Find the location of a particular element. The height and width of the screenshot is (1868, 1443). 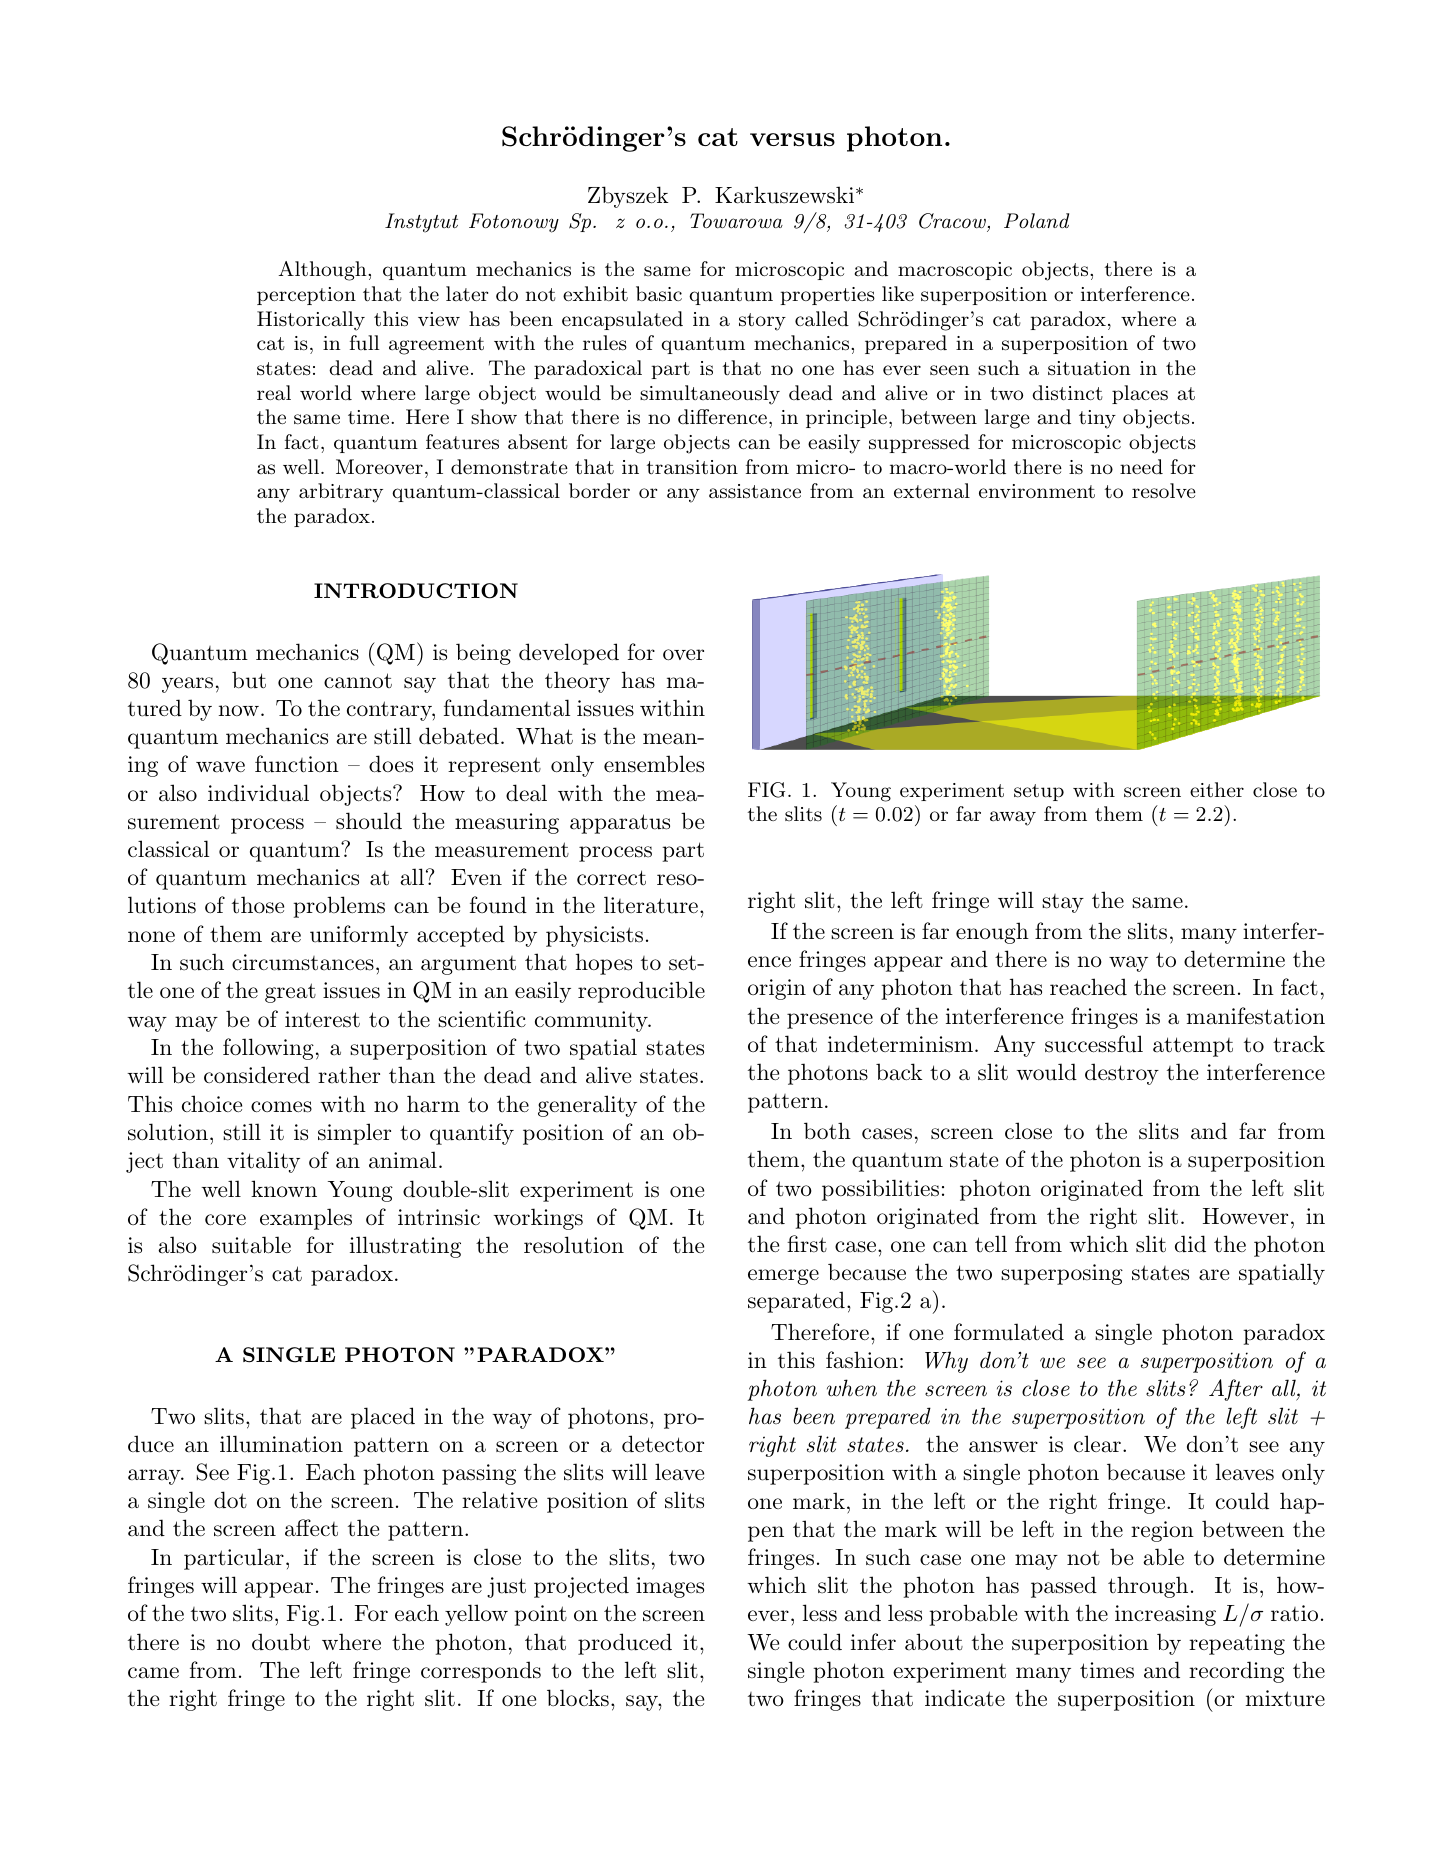

versus is located at coordinates (792, 139).
